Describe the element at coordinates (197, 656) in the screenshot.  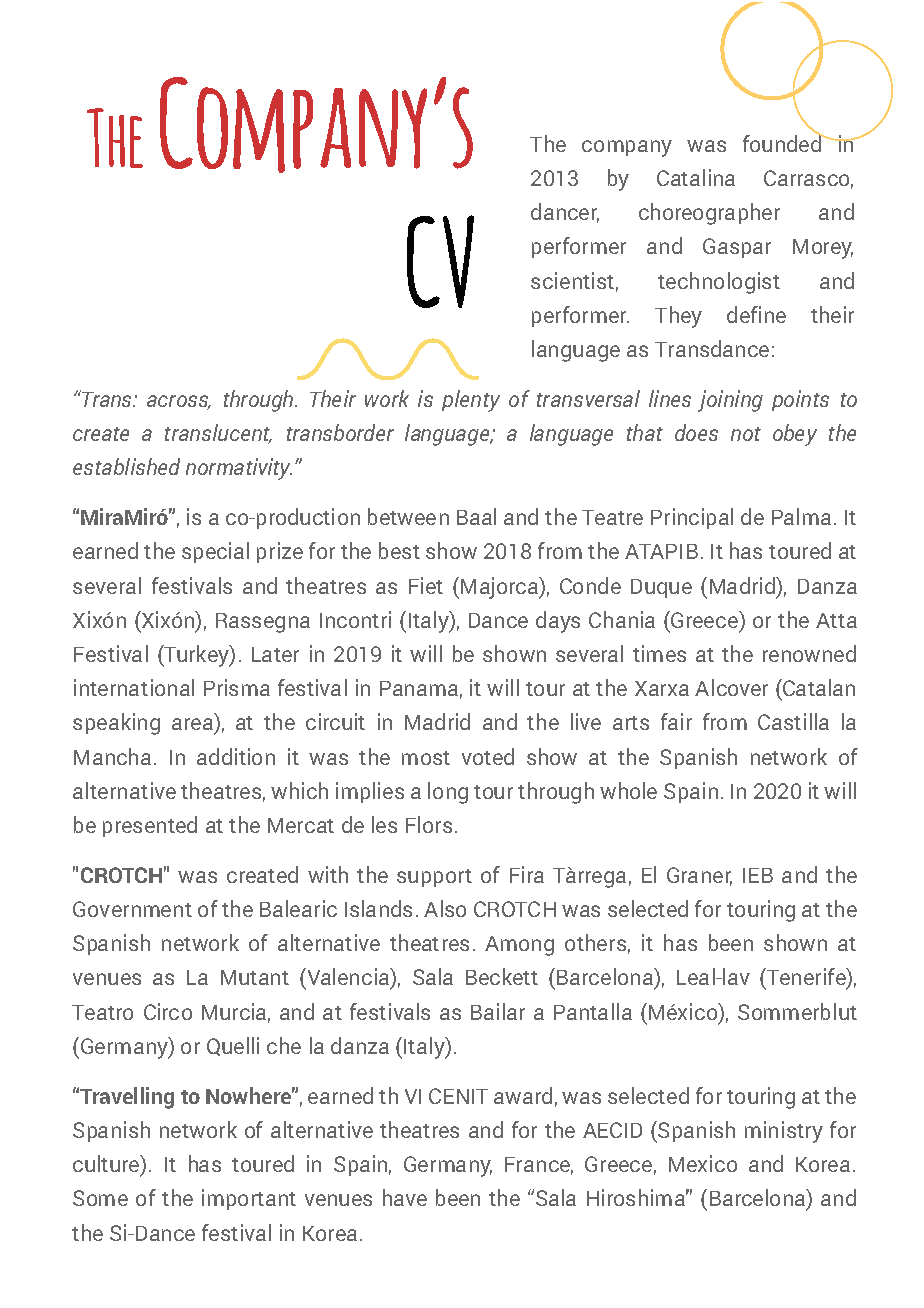
I see `Turkey` at that location.
